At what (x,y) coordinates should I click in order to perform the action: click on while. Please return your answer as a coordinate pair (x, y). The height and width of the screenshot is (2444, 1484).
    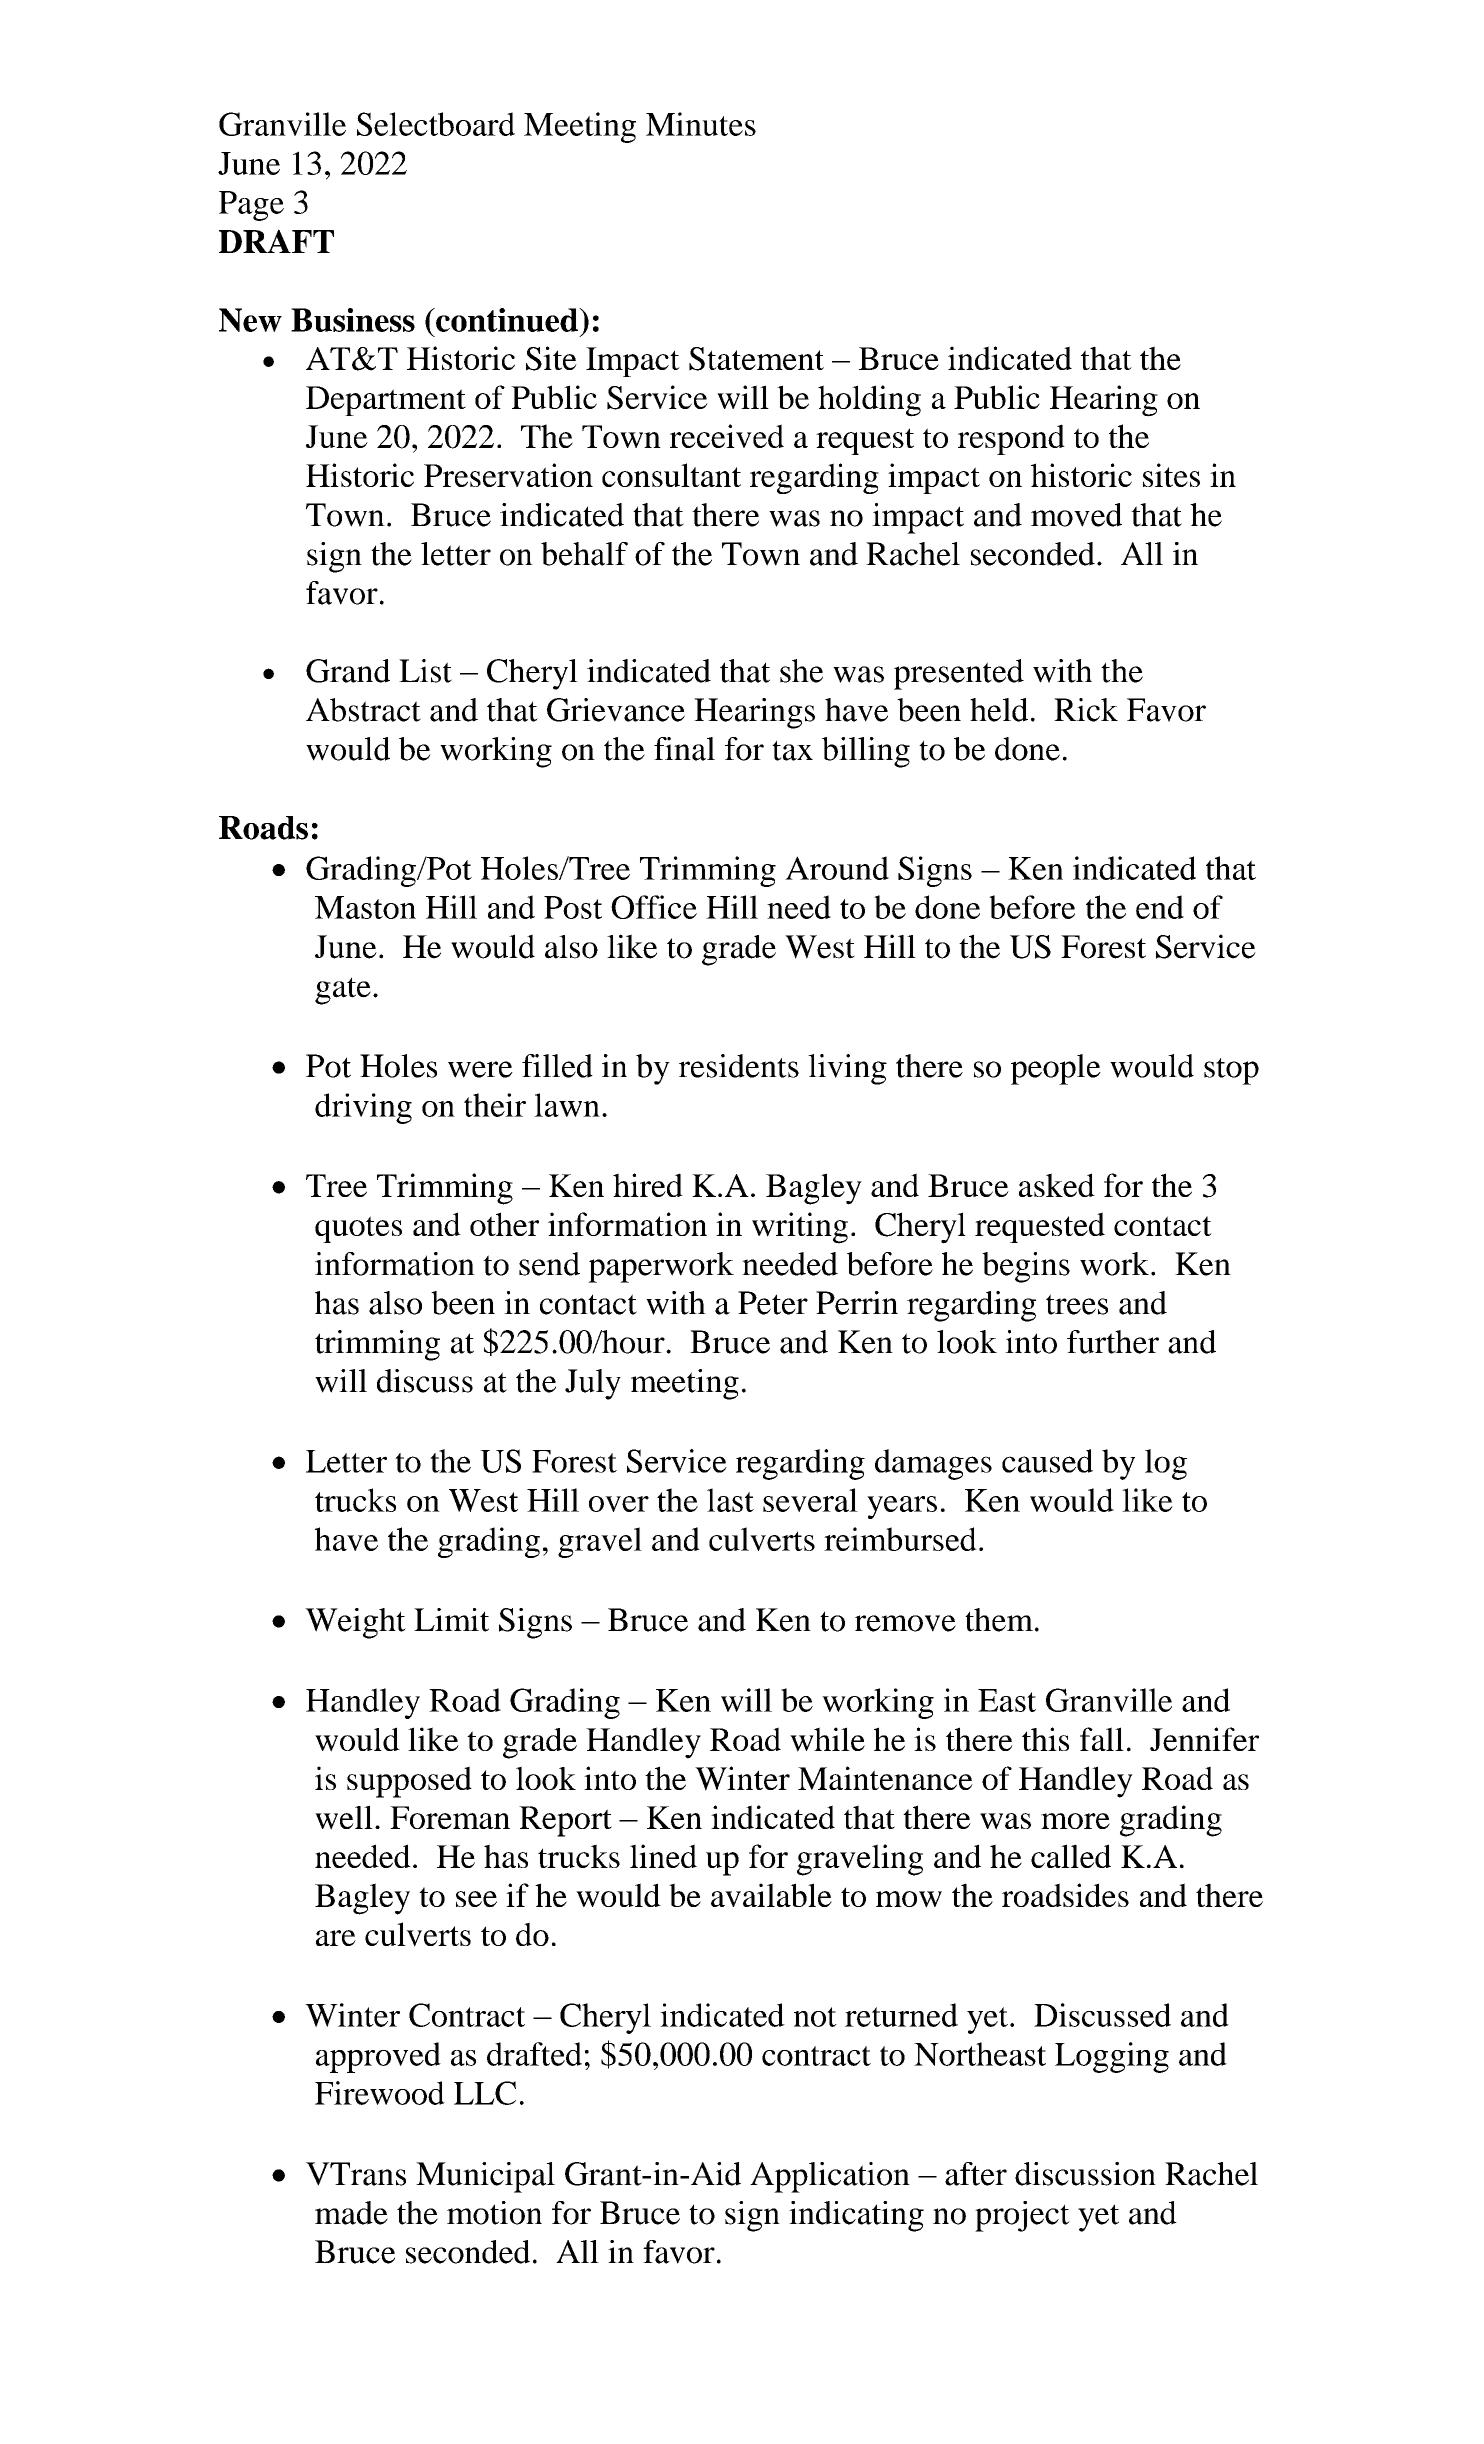
    Looking at the image, I should click on (827, 1739).
